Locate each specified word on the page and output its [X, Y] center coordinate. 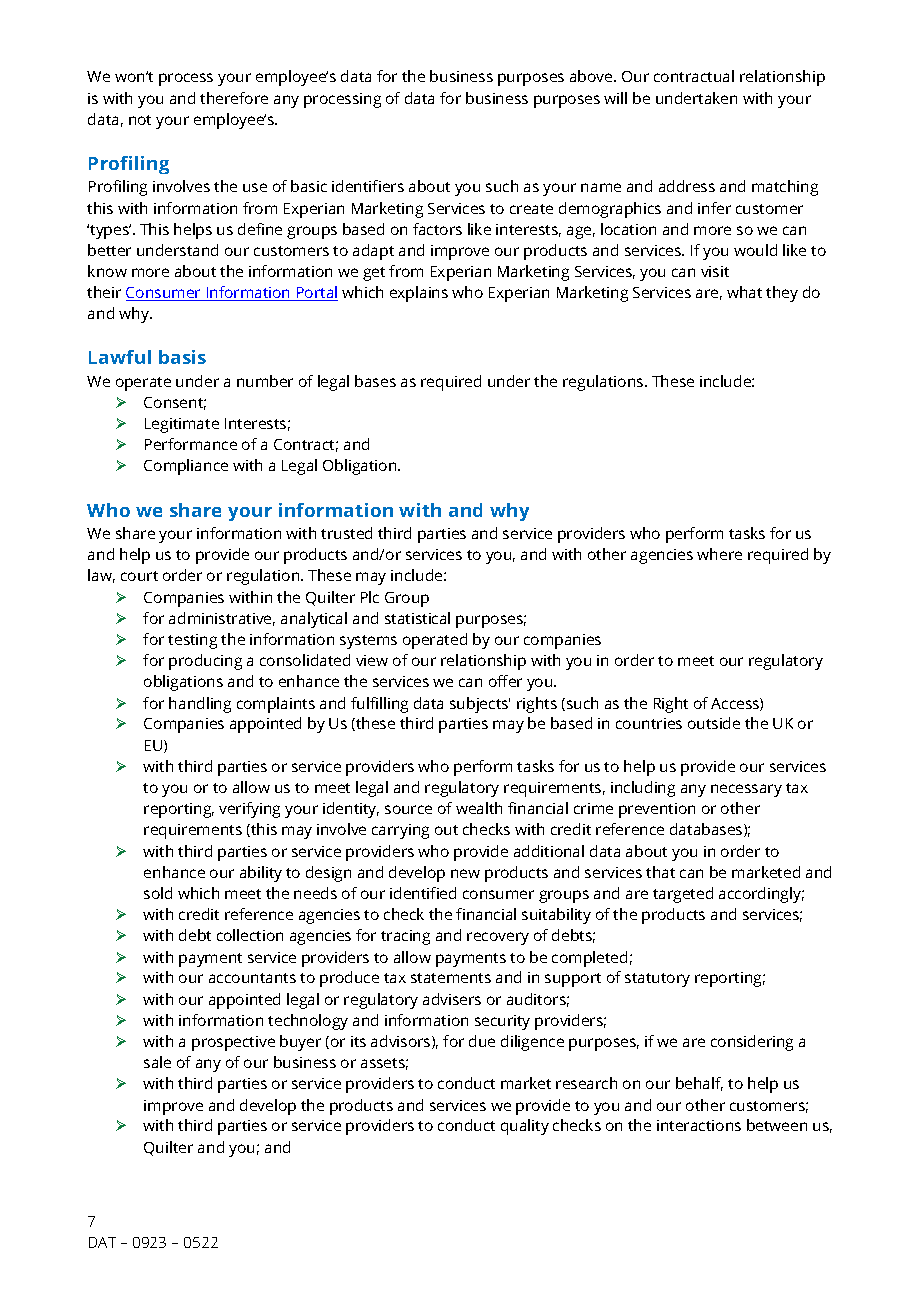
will [615, 98]
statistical [417, 618]
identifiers [368, 186]
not [140, 120]
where [719, 554]
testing [192, 641]
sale [157, 1062]
